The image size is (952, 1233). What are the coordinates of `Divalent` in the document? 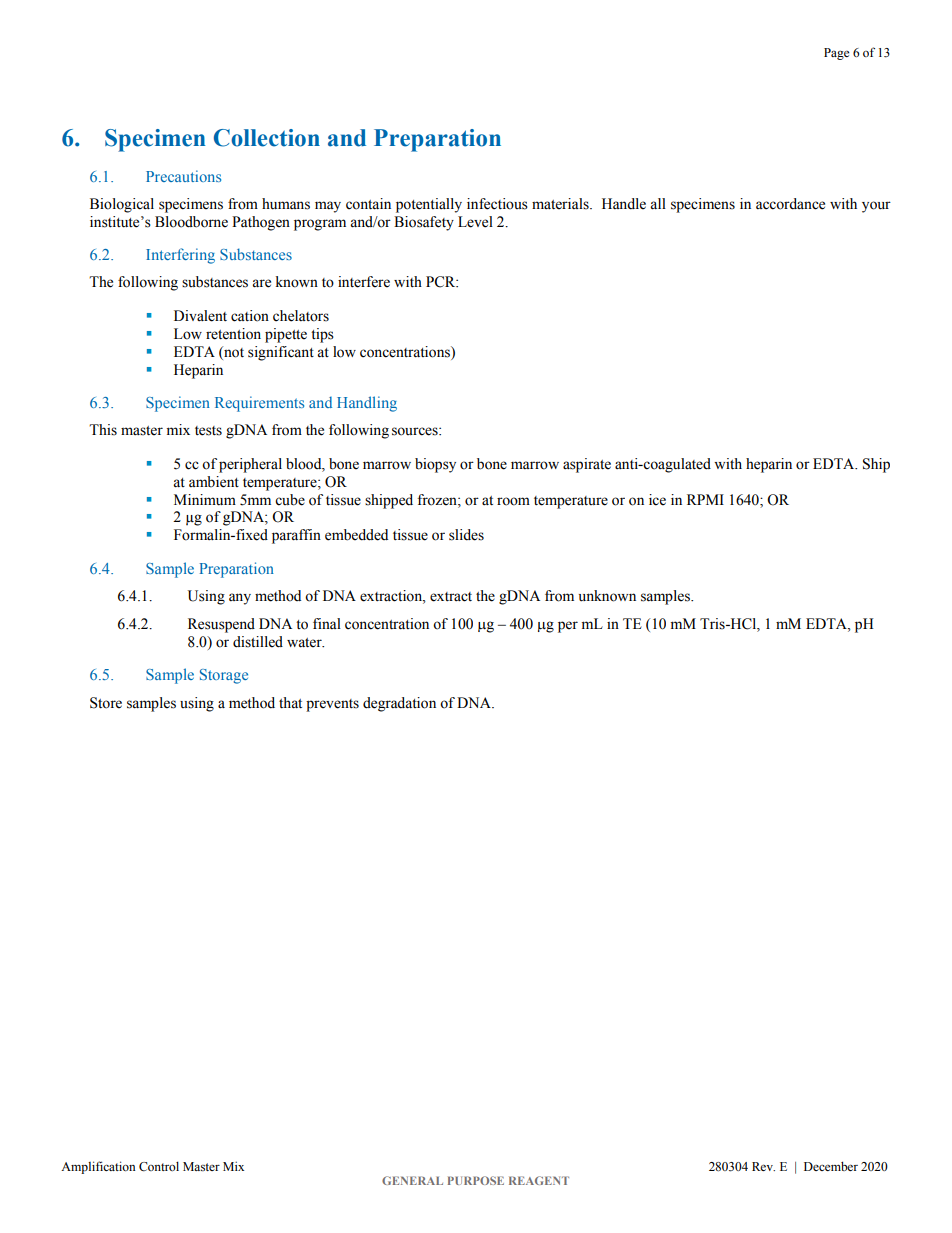 It's located at (200, 316).
